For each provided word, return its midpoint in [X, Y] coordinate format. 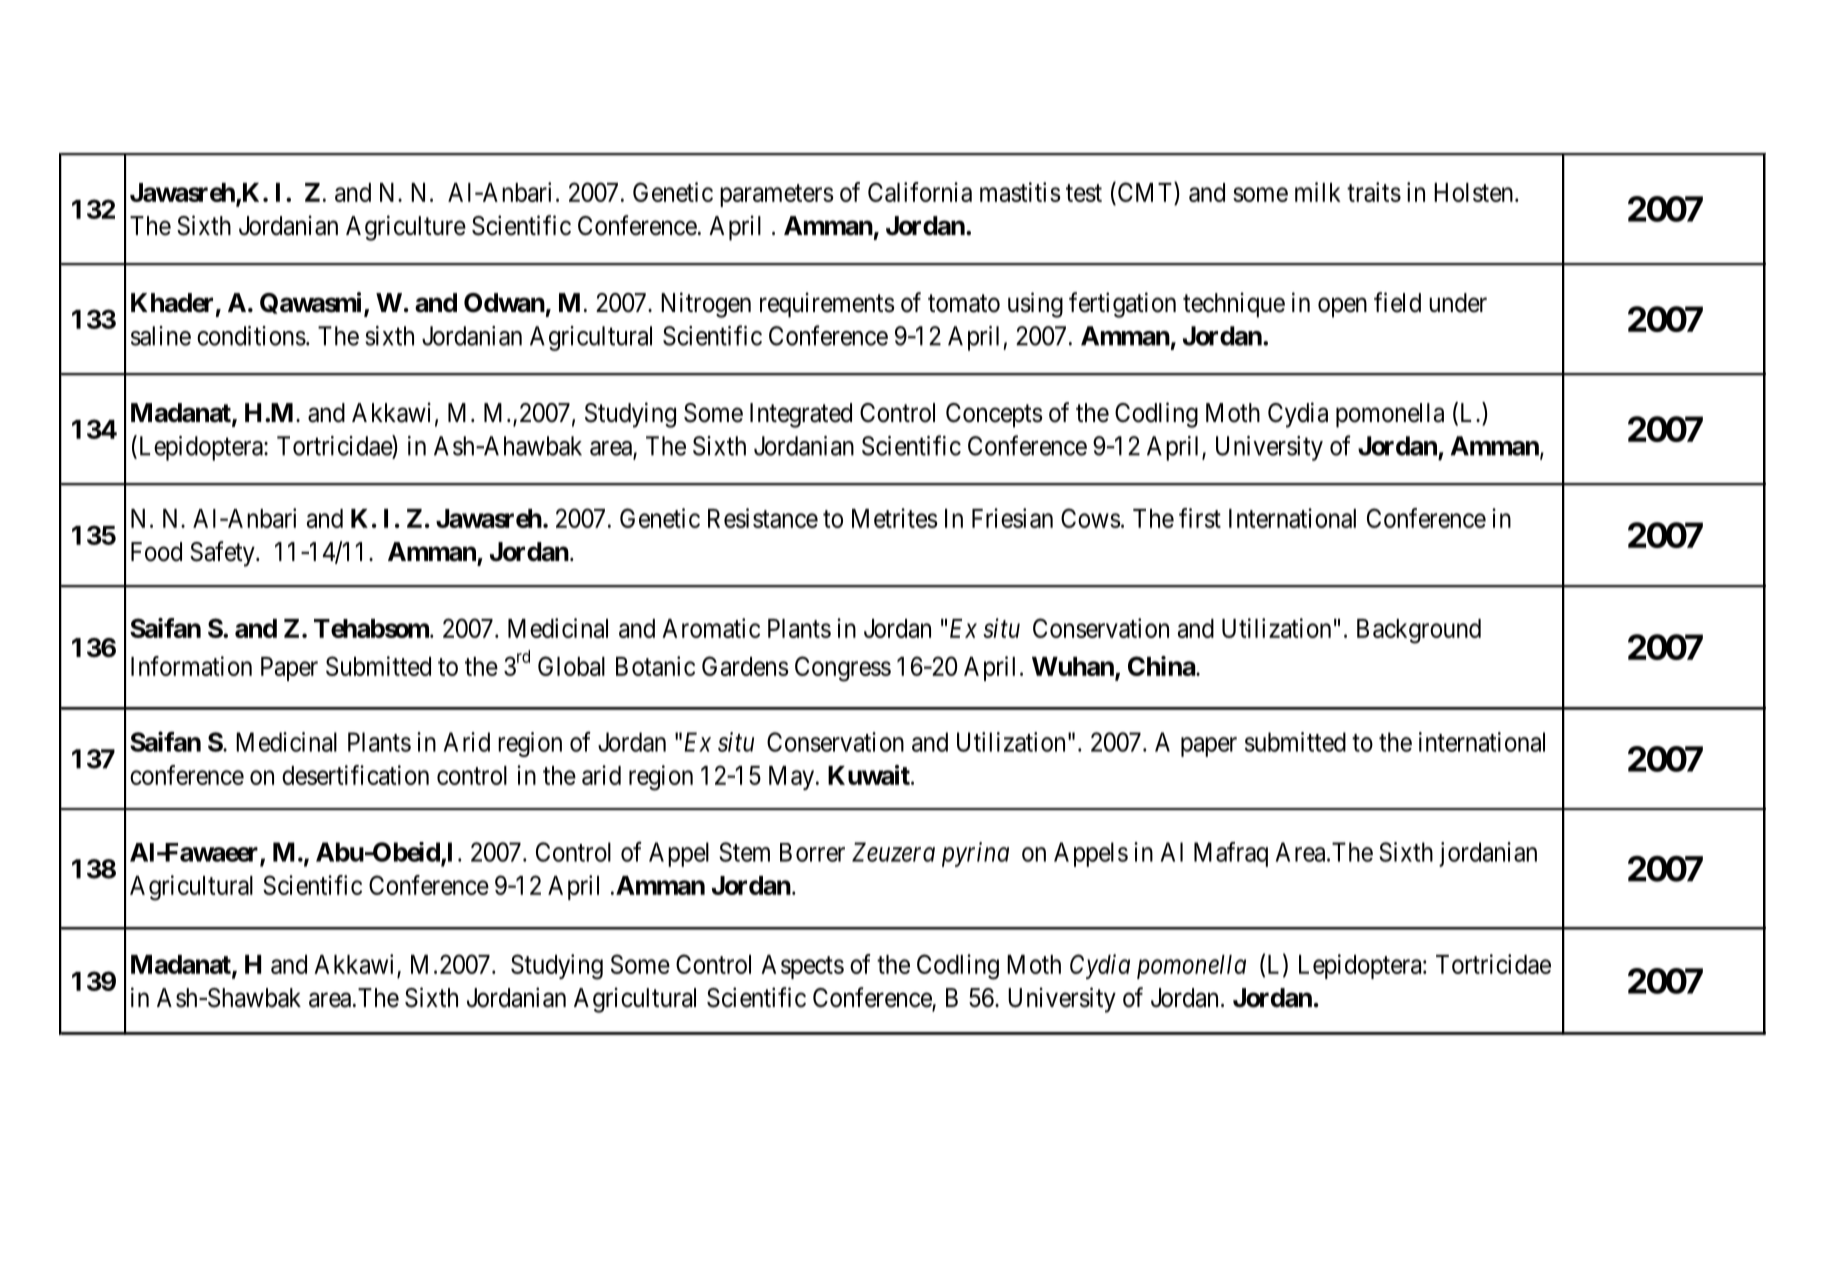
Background [1419, 631]
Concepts [994, 415]
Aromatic [711, 628]
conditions [251, 336]
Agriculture [406, 228]
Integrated [801, 415]
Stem [744, 852]
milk [1318, 192]
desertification [355, 775]
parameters [777, 195]
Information [191, 666]
